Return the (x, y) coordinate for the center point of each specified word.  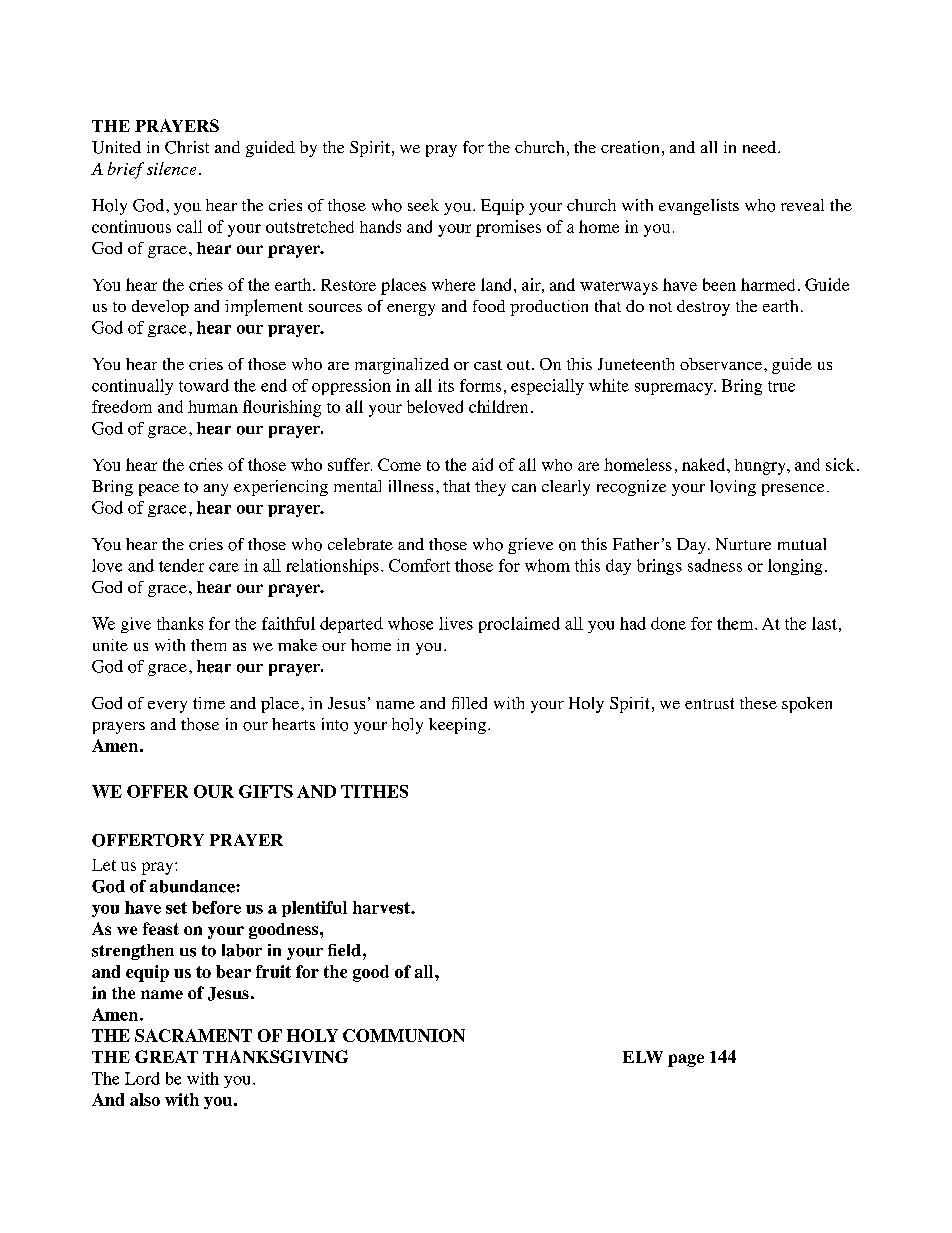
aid (482, 464)
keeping (457, 726)
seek (423, 205)
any (216, 490)
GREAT (166, 1056)
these (758, 703)
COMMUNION (404, 1035)
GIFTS (266, 791)
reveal (802, 205)
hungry (761, 467)
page (686, 1060)
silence (171, 168)
